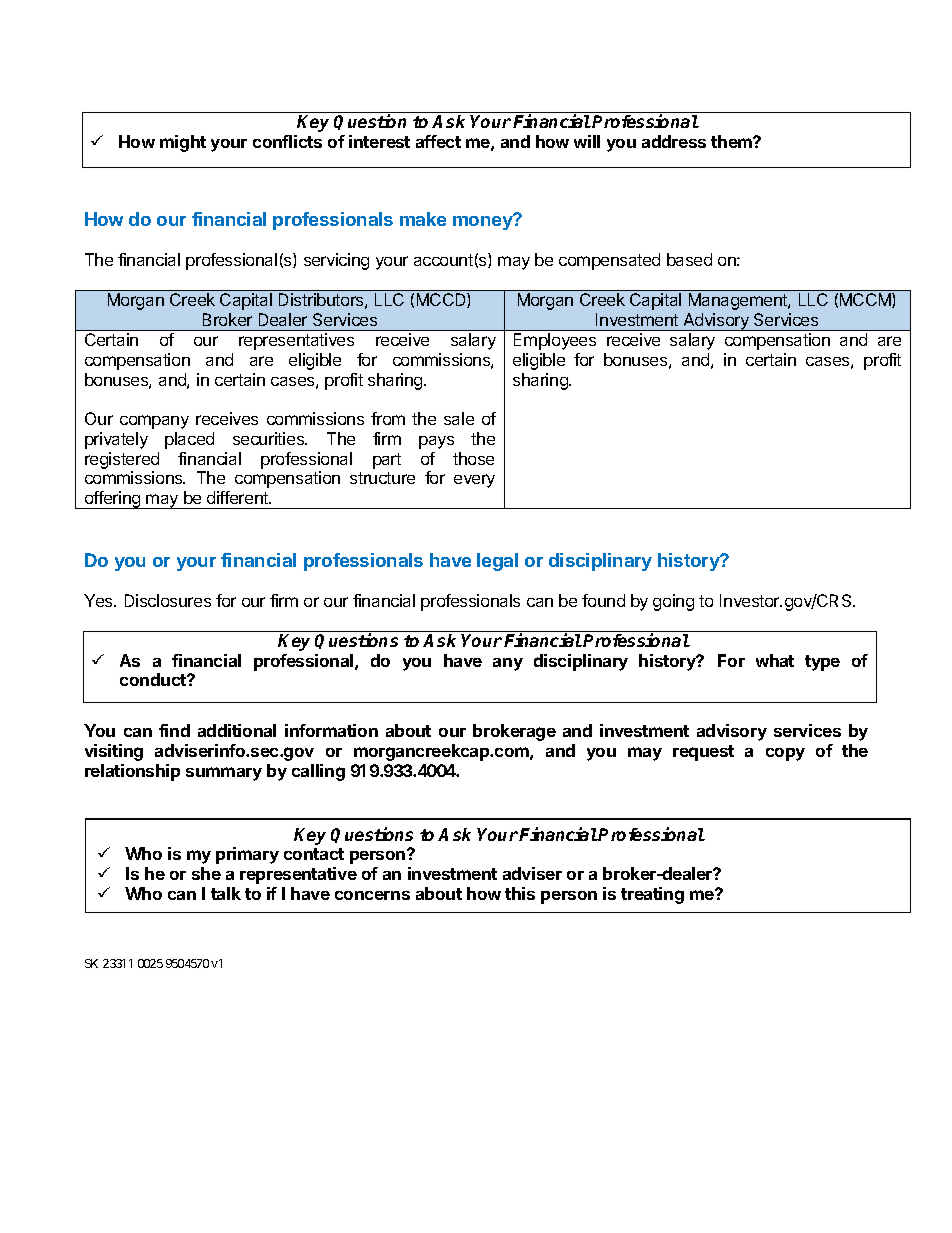 This image has height=1233, width=952. What do you see at coordinates (673, 602) in the image?
I see `going` at bounding box center [673, 602].
